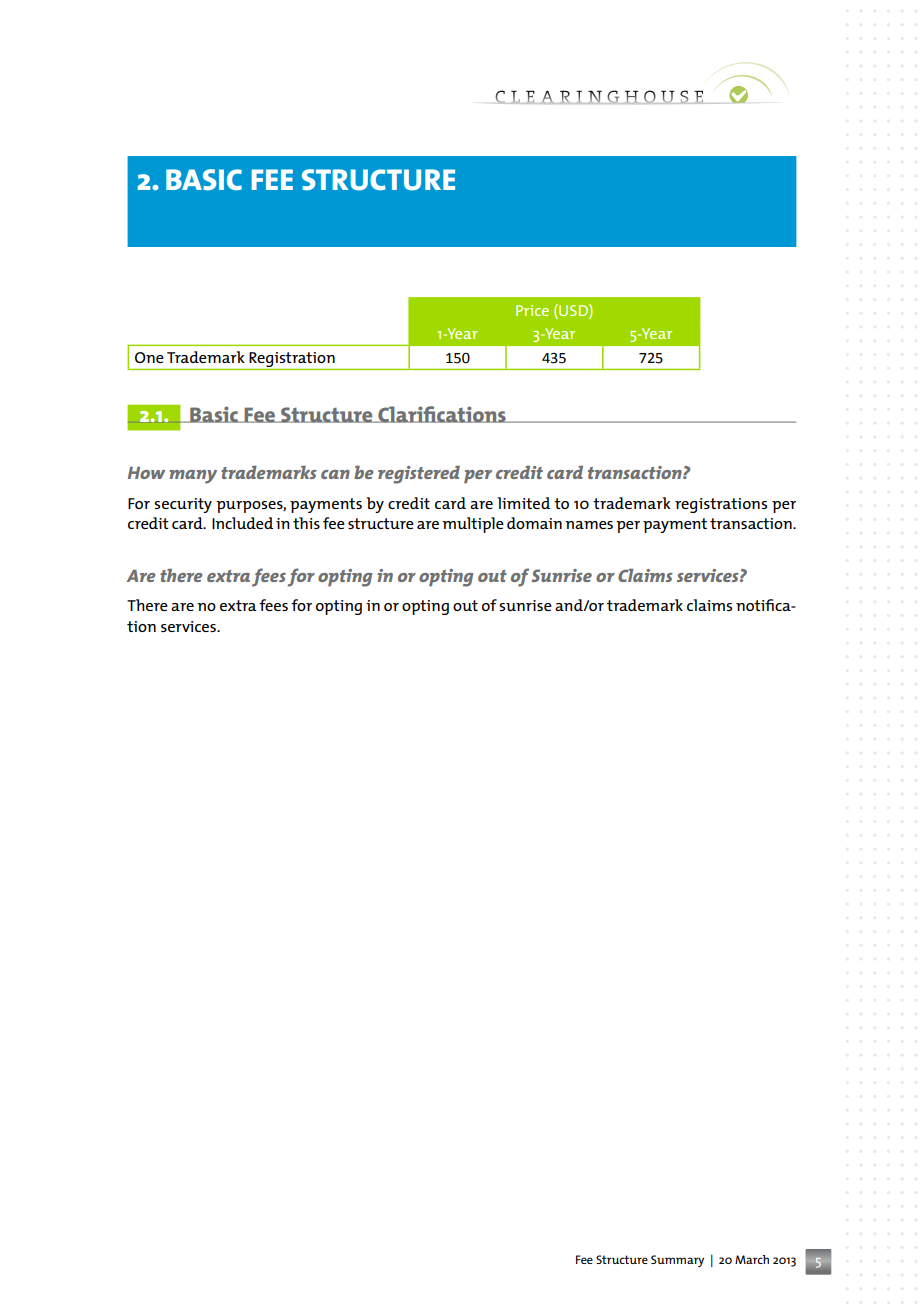  Describe the element at coordinates (149, 357) in the document. I see `One` at that location.
